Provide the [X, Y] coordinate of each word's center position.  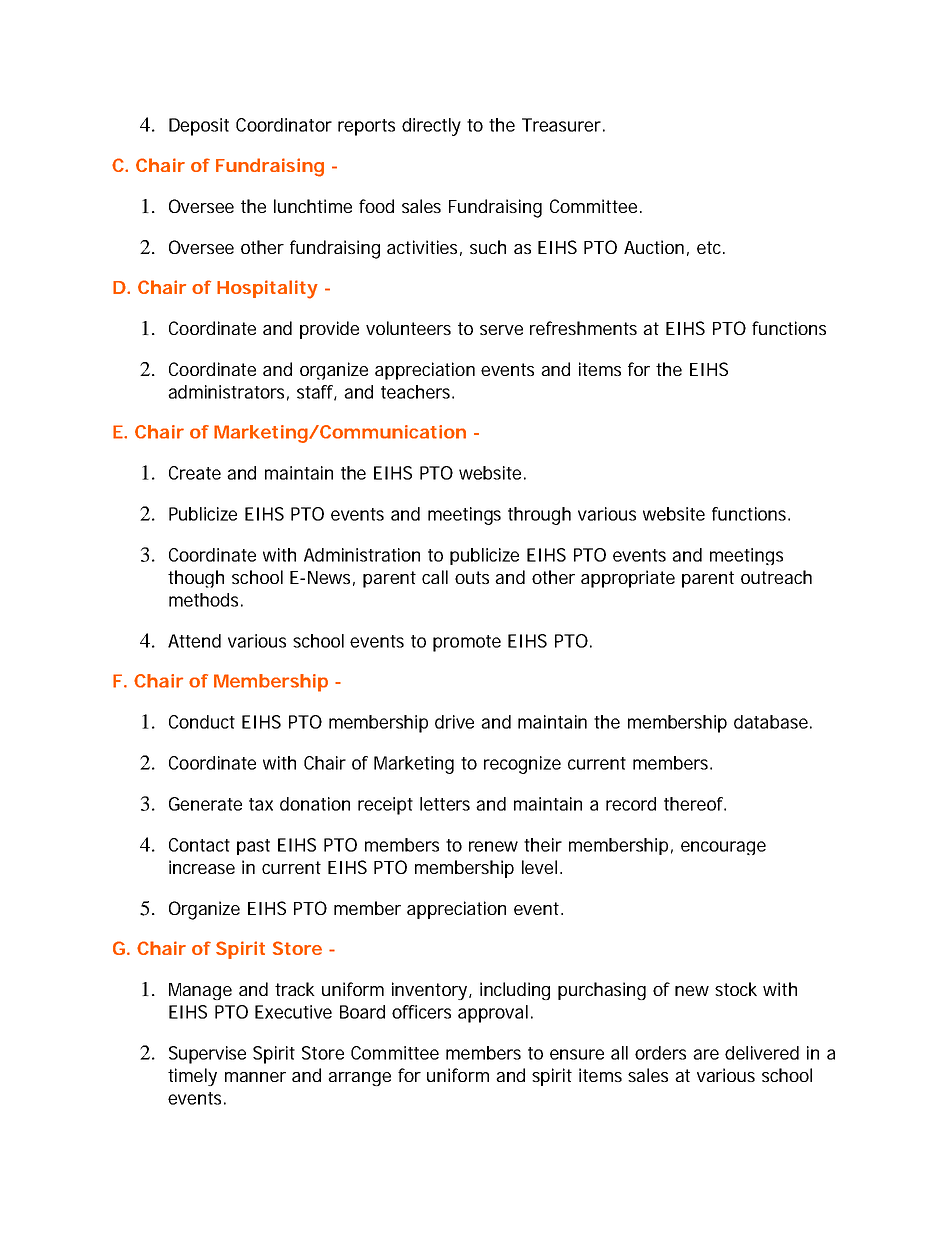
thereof [695, 804]
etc [711, 247]
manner [255, 1077]
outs [472, 577]
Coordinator [284, 125]
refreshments [583, 328]
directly [431, 127]
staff [317, 393]
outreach [776, 577]
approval [493, 1014]
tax [261, 804]
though [196, 579]
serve [501, 330]
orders [660, 1053]
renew [493, 846]
